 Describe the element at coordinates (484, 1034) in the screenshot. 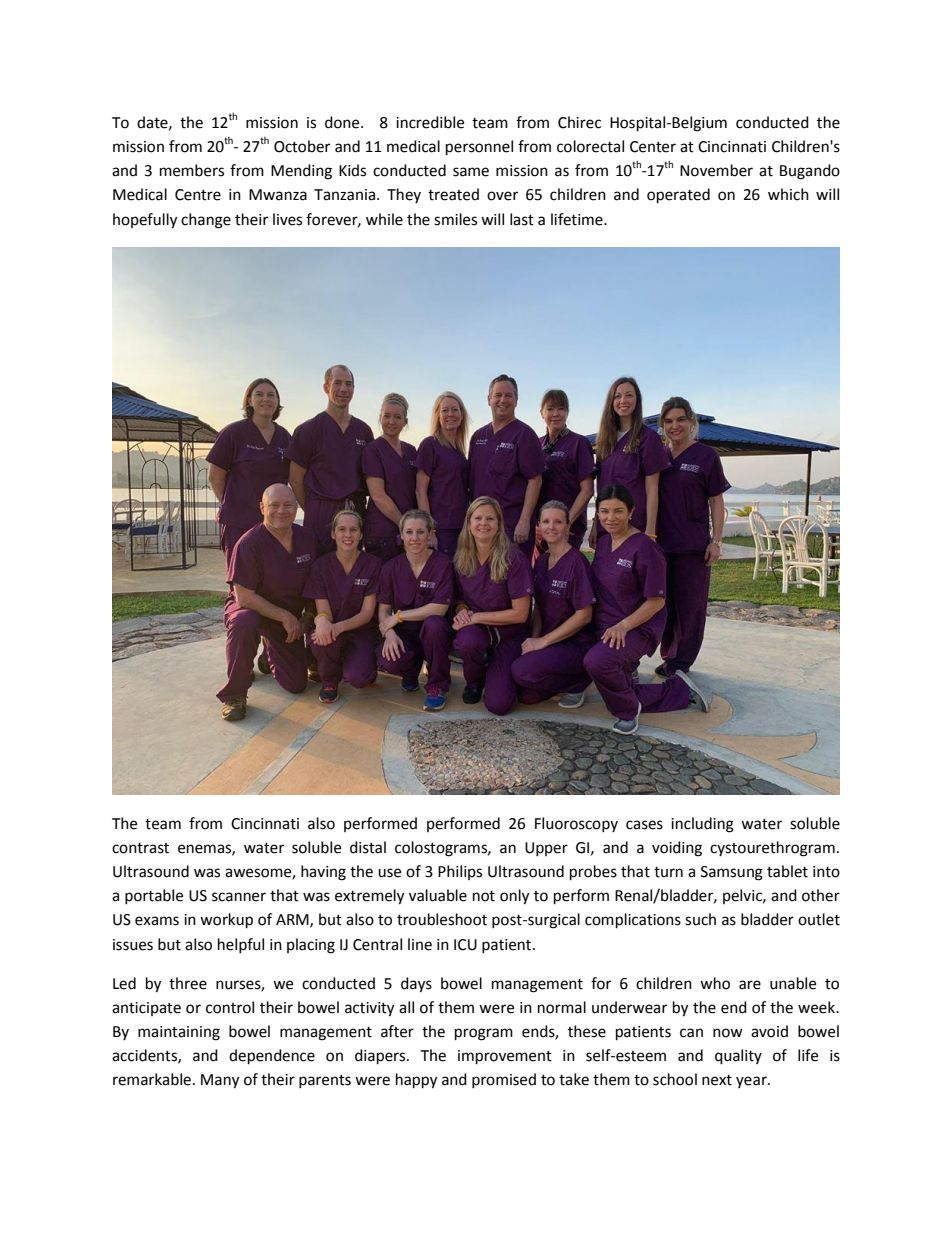

I see `program` at that location.
